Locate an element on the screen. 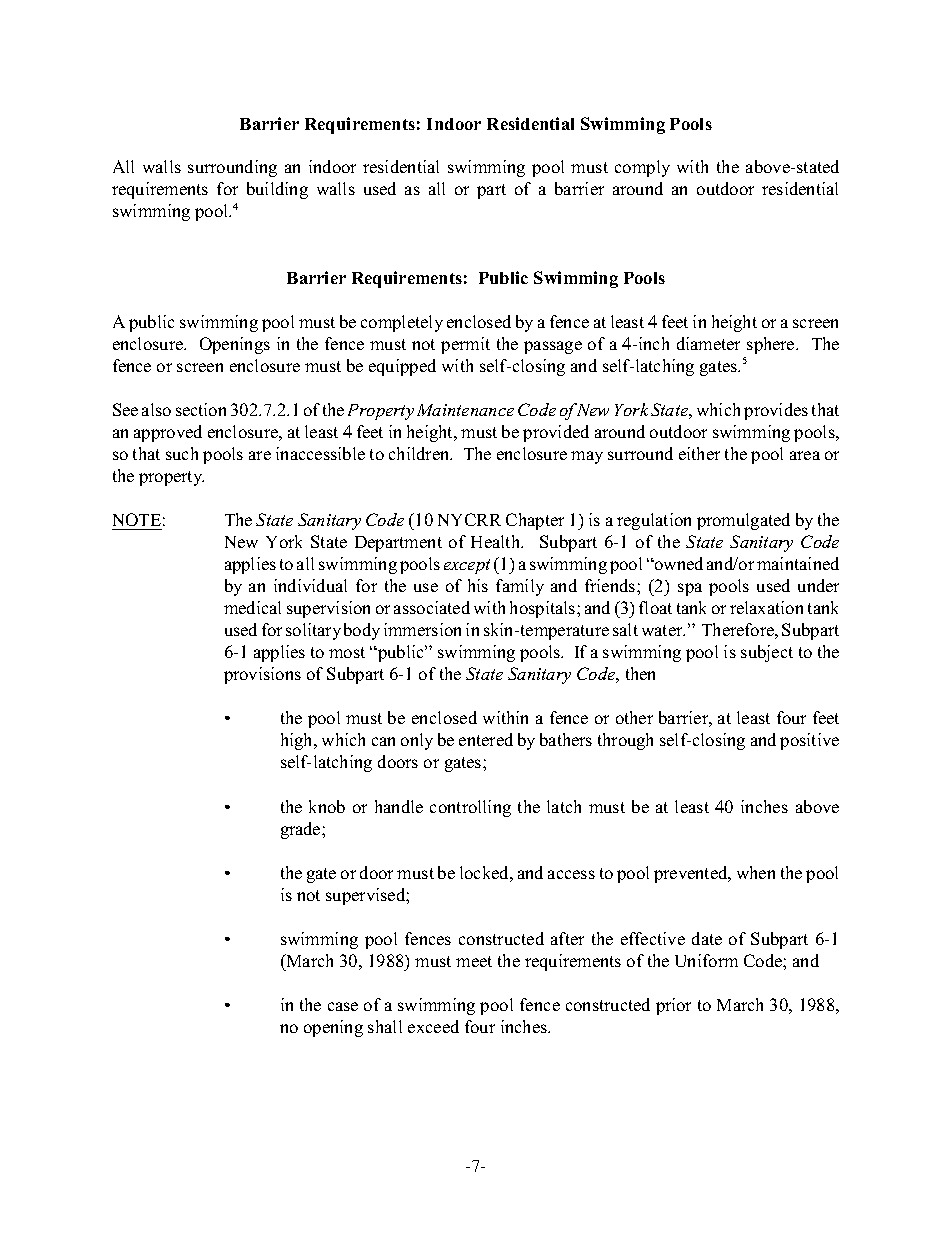 The width and height of the screenshot is (952, 1233). provisions is located at coordinates (262, 675).
